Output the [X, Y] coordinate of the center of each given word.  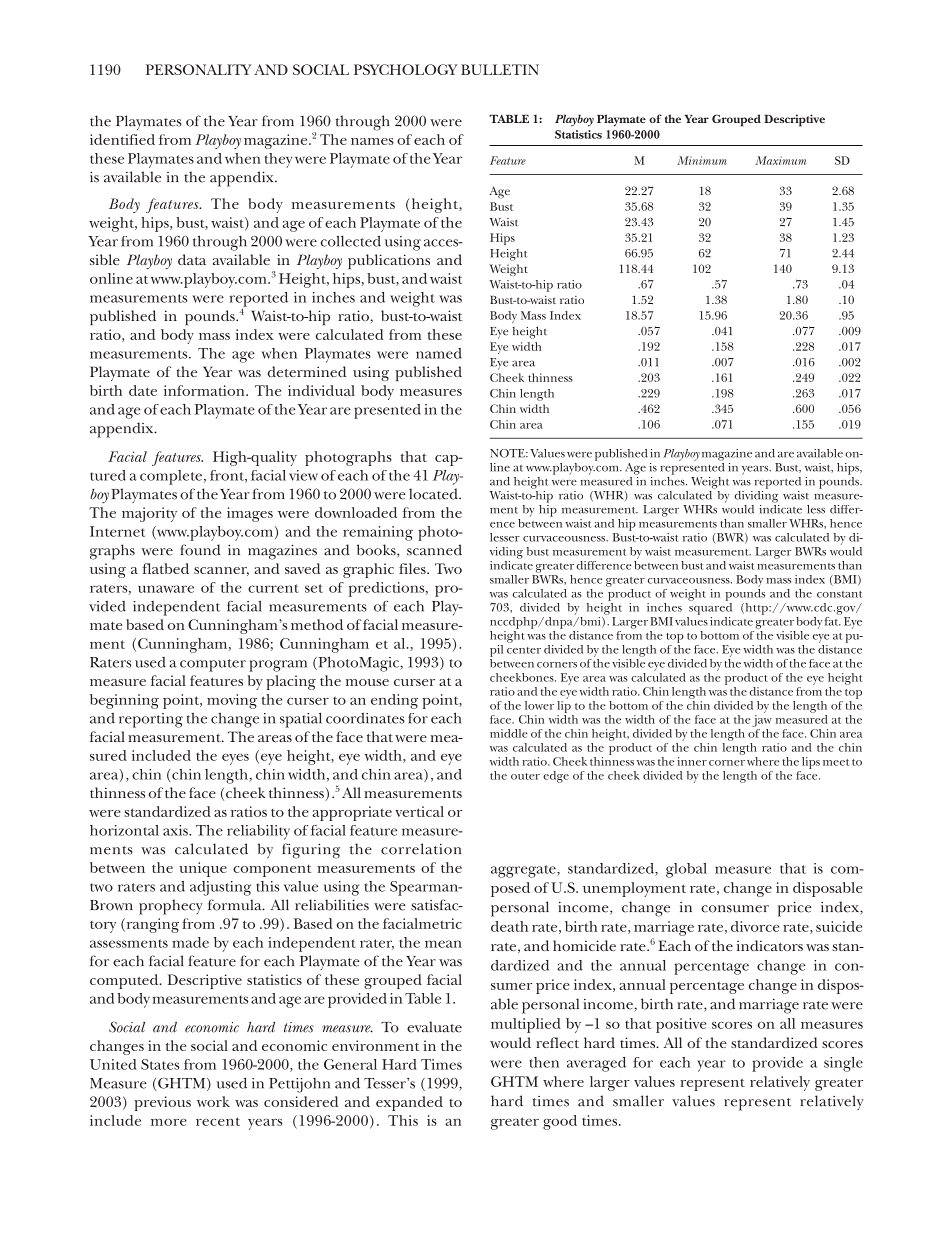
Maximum [780, 160]
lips [811, 763]
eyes [235, 759]
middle [509, 733]
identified [122, 139]
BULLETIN [500, 69]
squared [710, 607]
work [213, 1101]
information [205, 390]
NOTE [508, 453]
